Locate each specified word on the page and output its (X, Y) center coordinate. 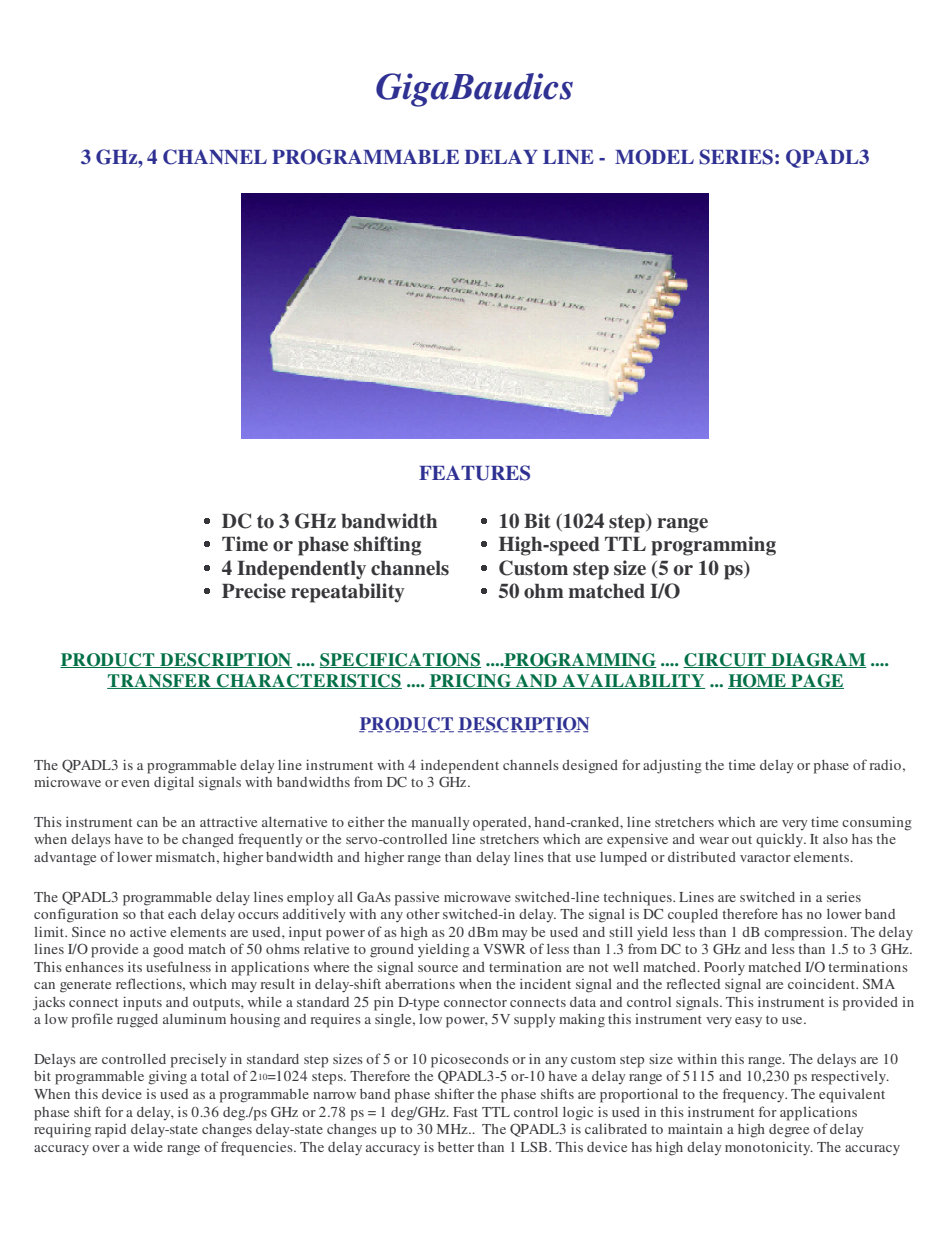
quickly (781, 841)
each (182, 914)
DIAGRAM (818, 660)
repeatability (348, 593)
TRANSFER (160, 681)
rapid (110, 1131)
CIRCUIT (725, 660)
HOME (758, 681)
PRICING (471, 681)
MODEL (654, 157)
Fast (465, 1112)
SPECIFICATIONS (400, 660)
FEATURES (474, 473)
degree (789, 1131)
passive (417, 899)
